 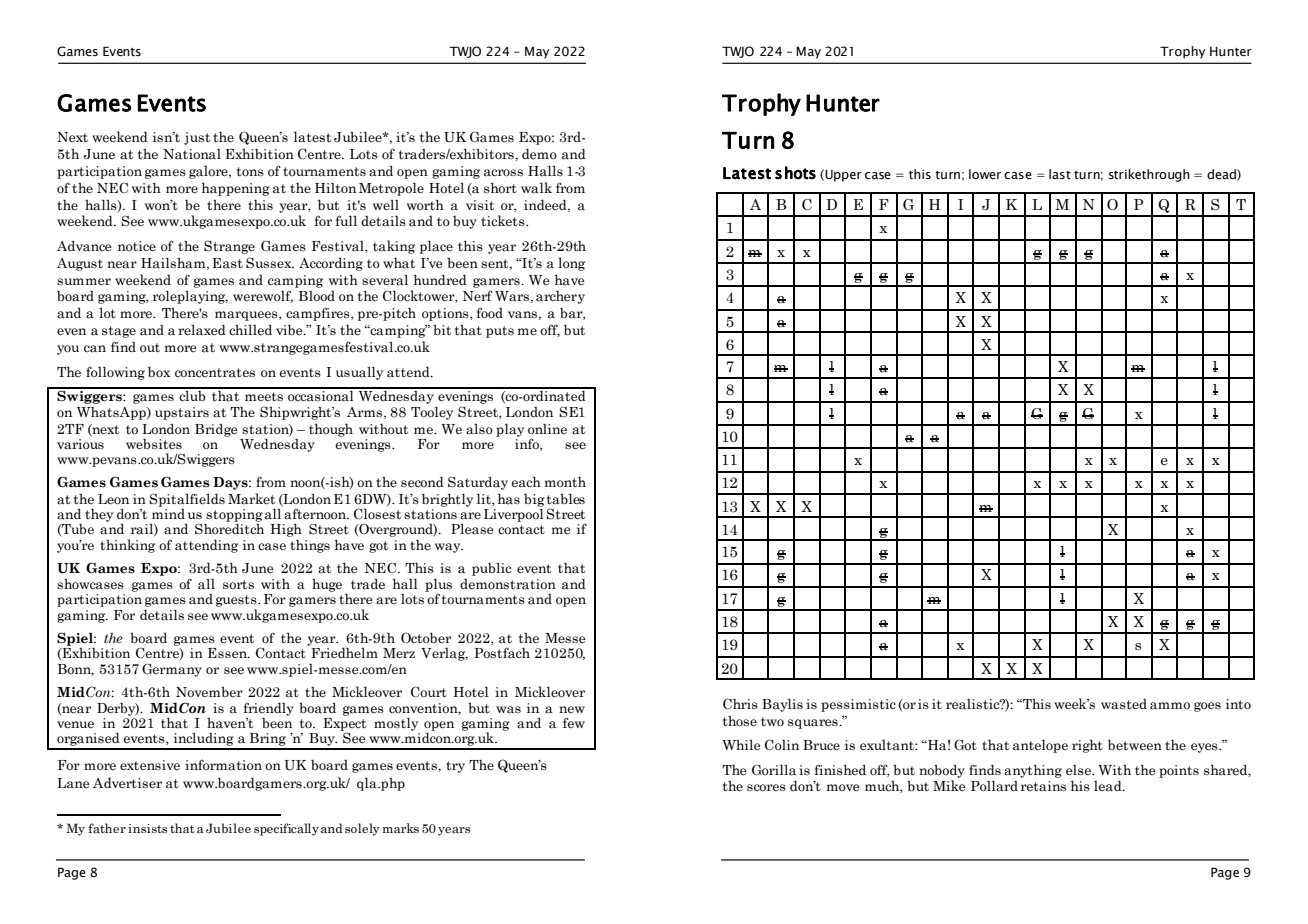 I want to click on last, so click(x=1060, y=174).
